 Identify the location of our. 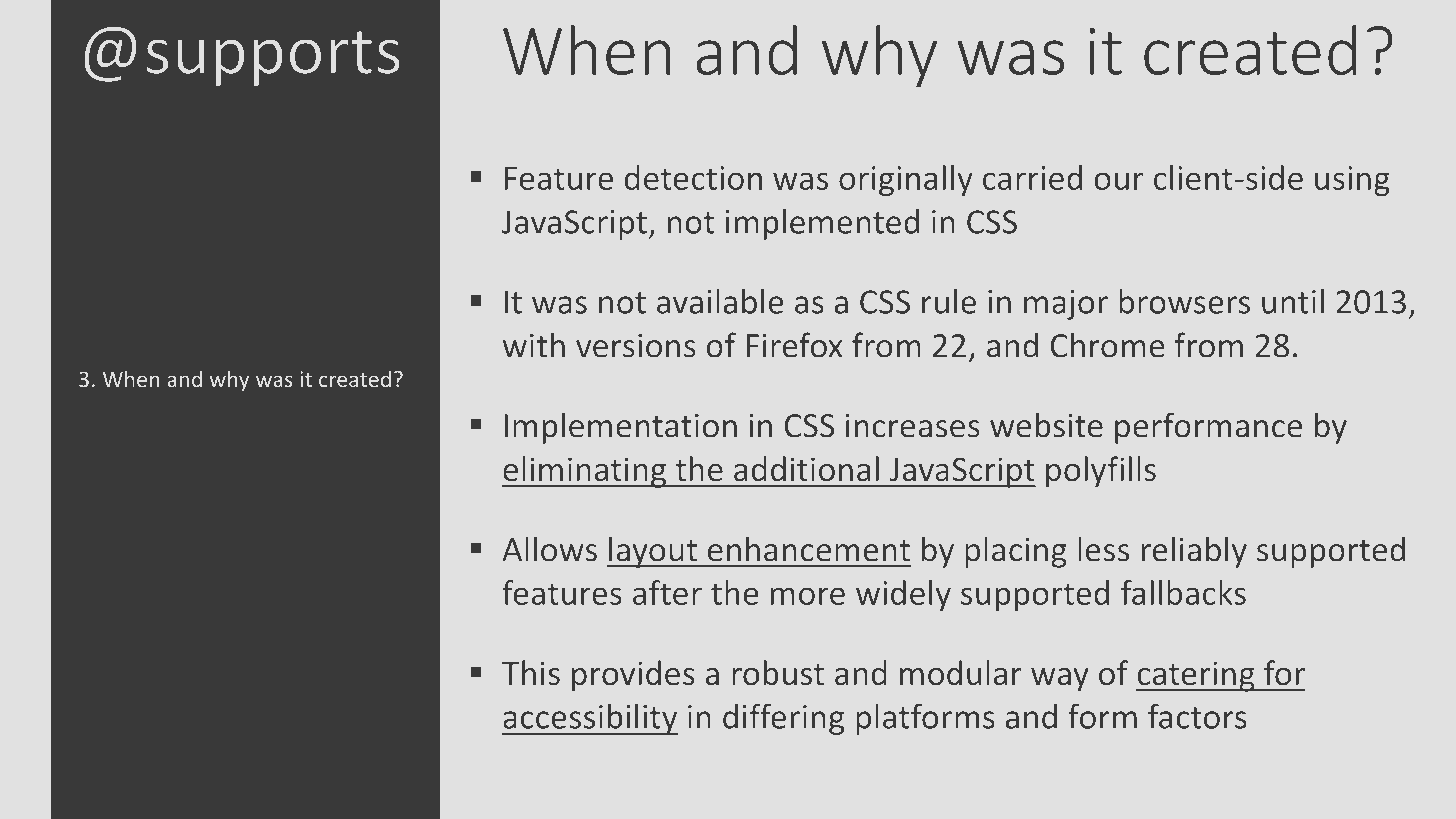
(1118, 181).
